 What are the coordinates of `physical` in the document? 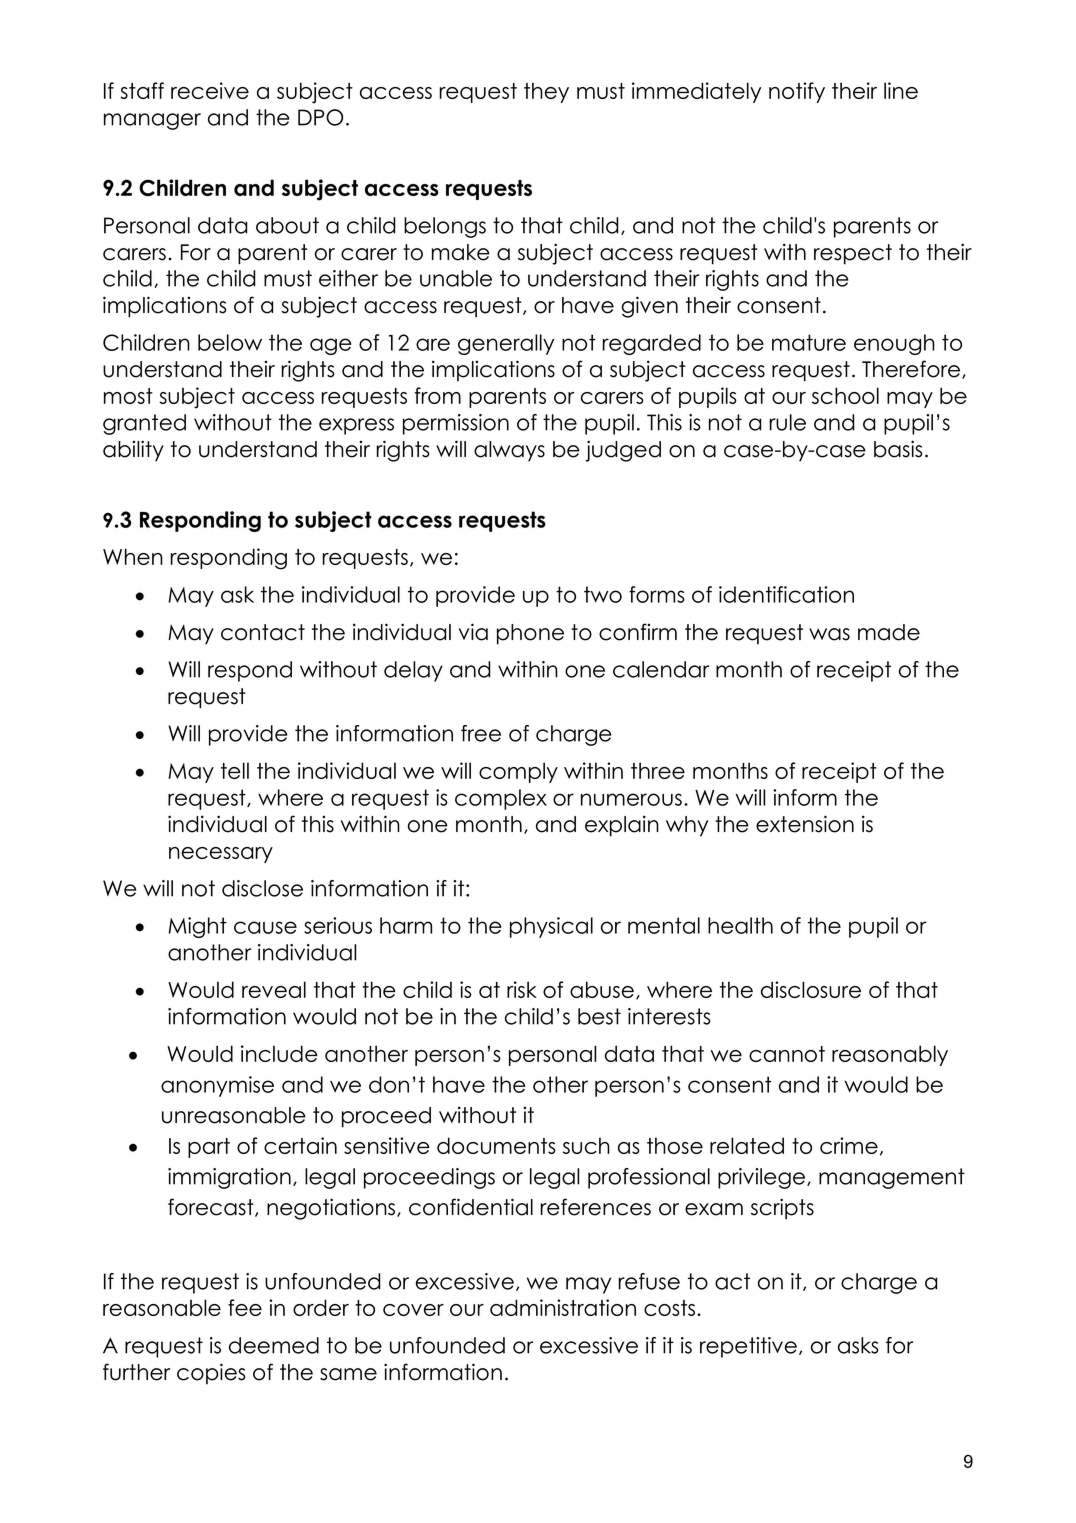 It's located at (551, 927).
